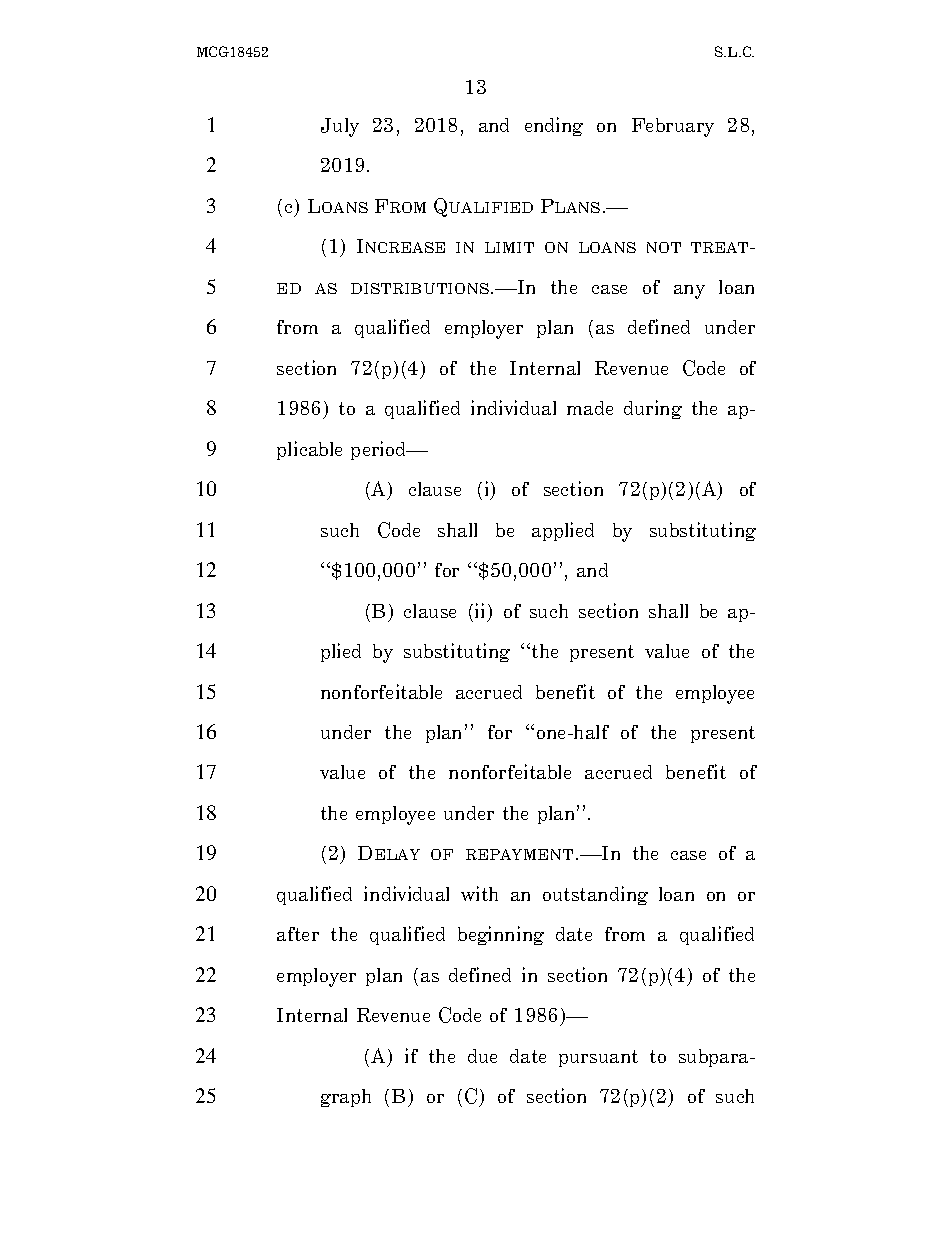  I want to click on after, so click(298, 934).
